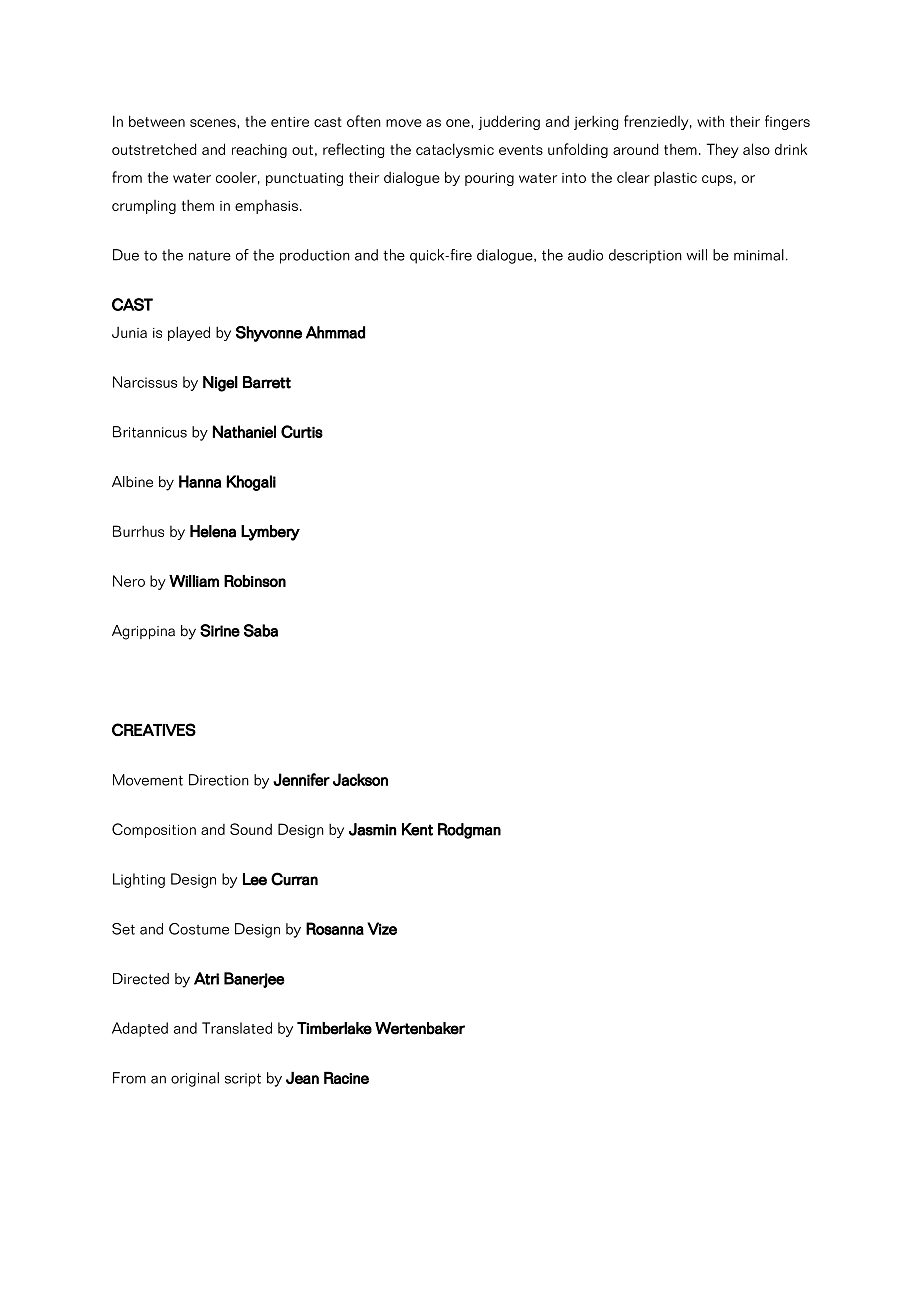 The width and height of the image is (924, 1308). Describe the element at coordinates (360, 779) in the image. I see `Jackson` at that location.
